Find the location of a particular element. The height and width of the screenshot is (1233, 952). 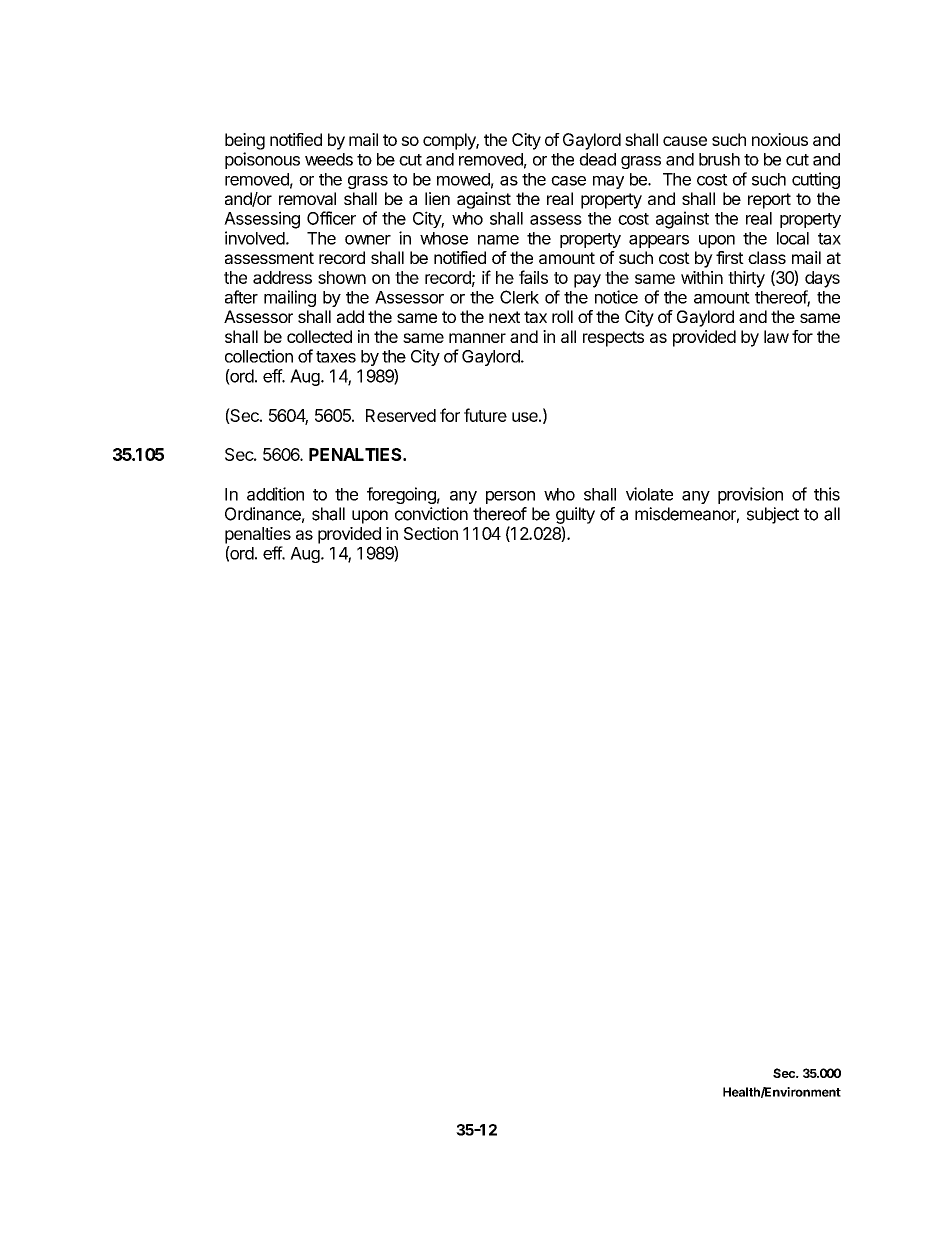

guilty is located at coordinates (575, 515).
